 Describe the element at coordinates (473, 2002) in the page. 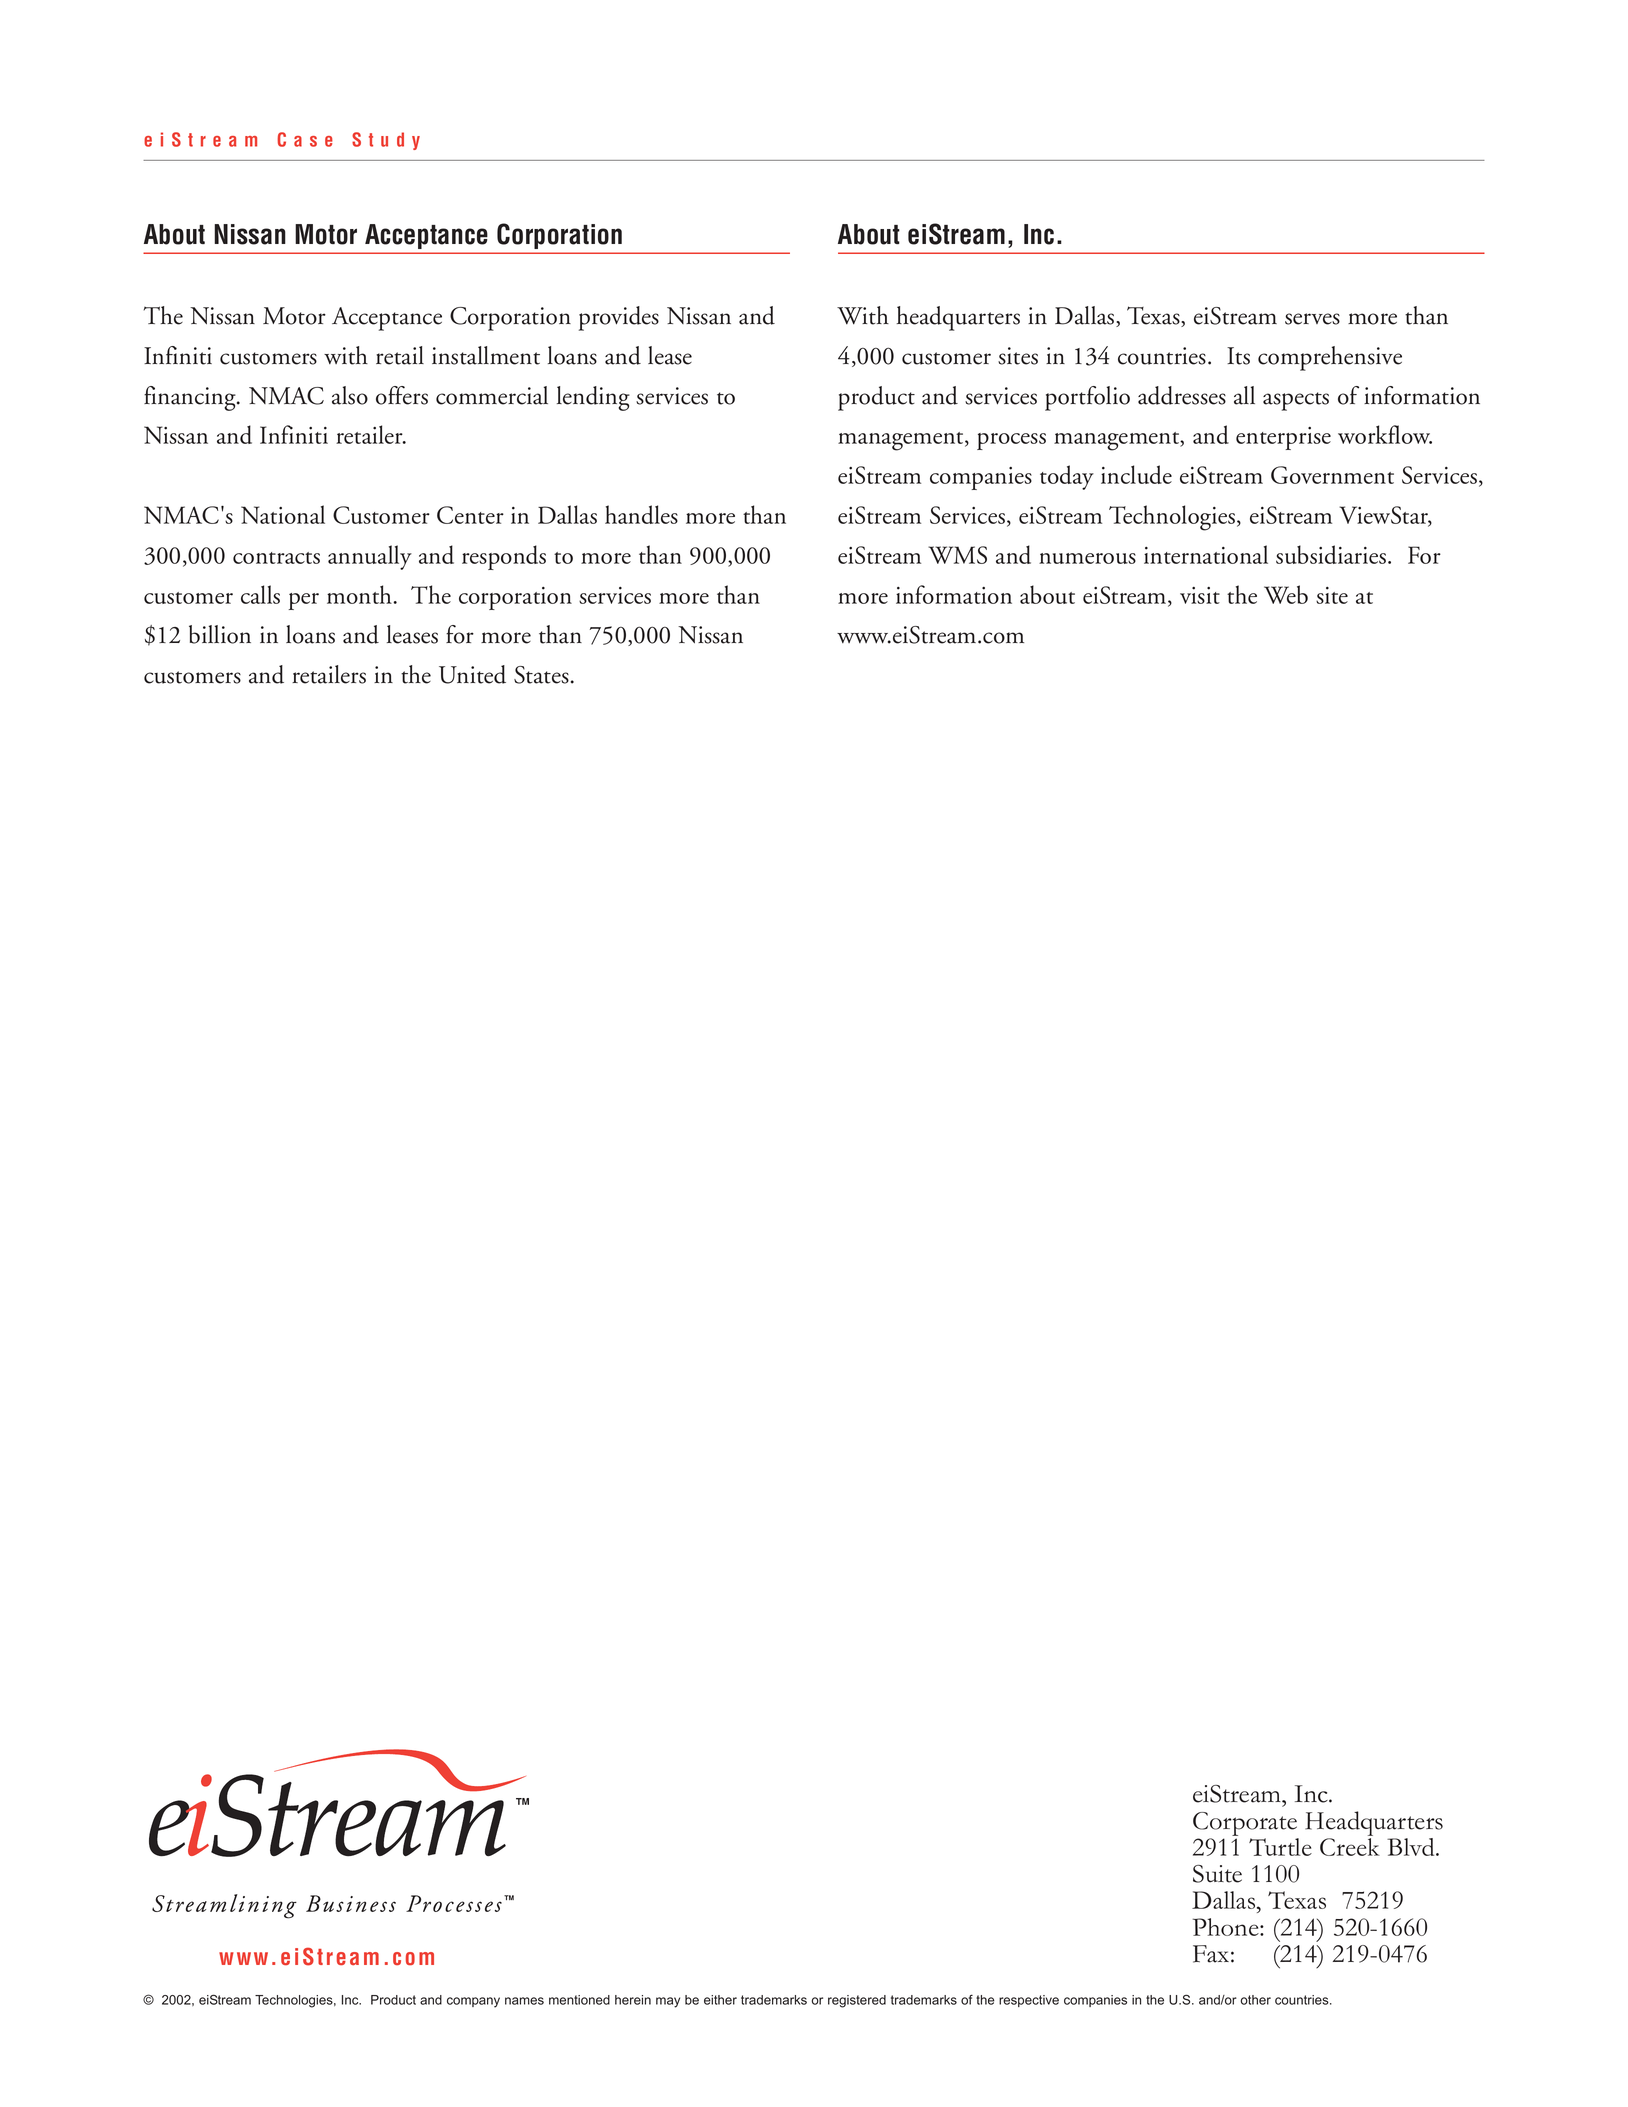

I see `company` at that location.
